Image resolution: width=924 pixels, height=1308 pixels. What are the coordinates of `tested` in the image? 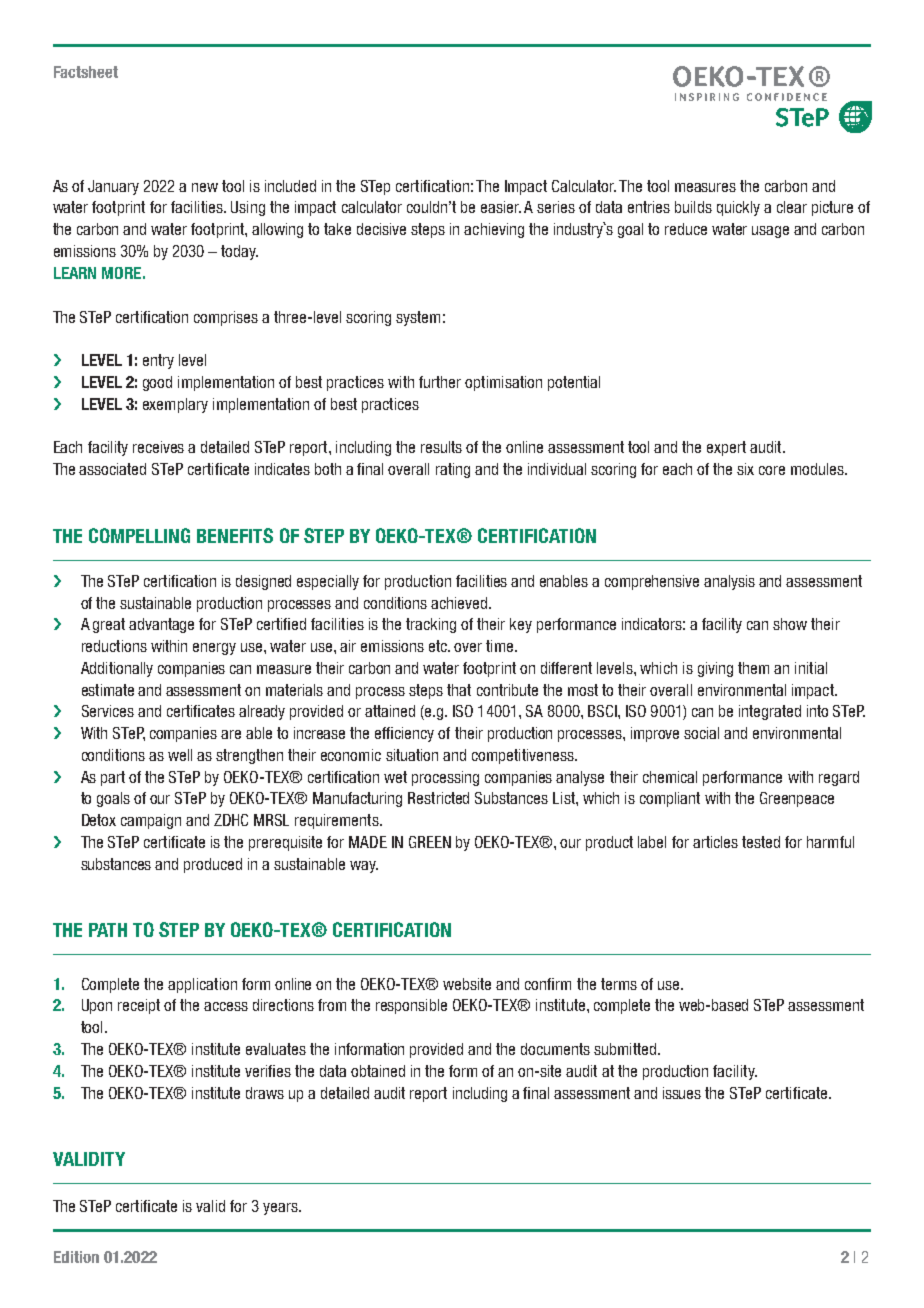 It's located at (761, 842).
